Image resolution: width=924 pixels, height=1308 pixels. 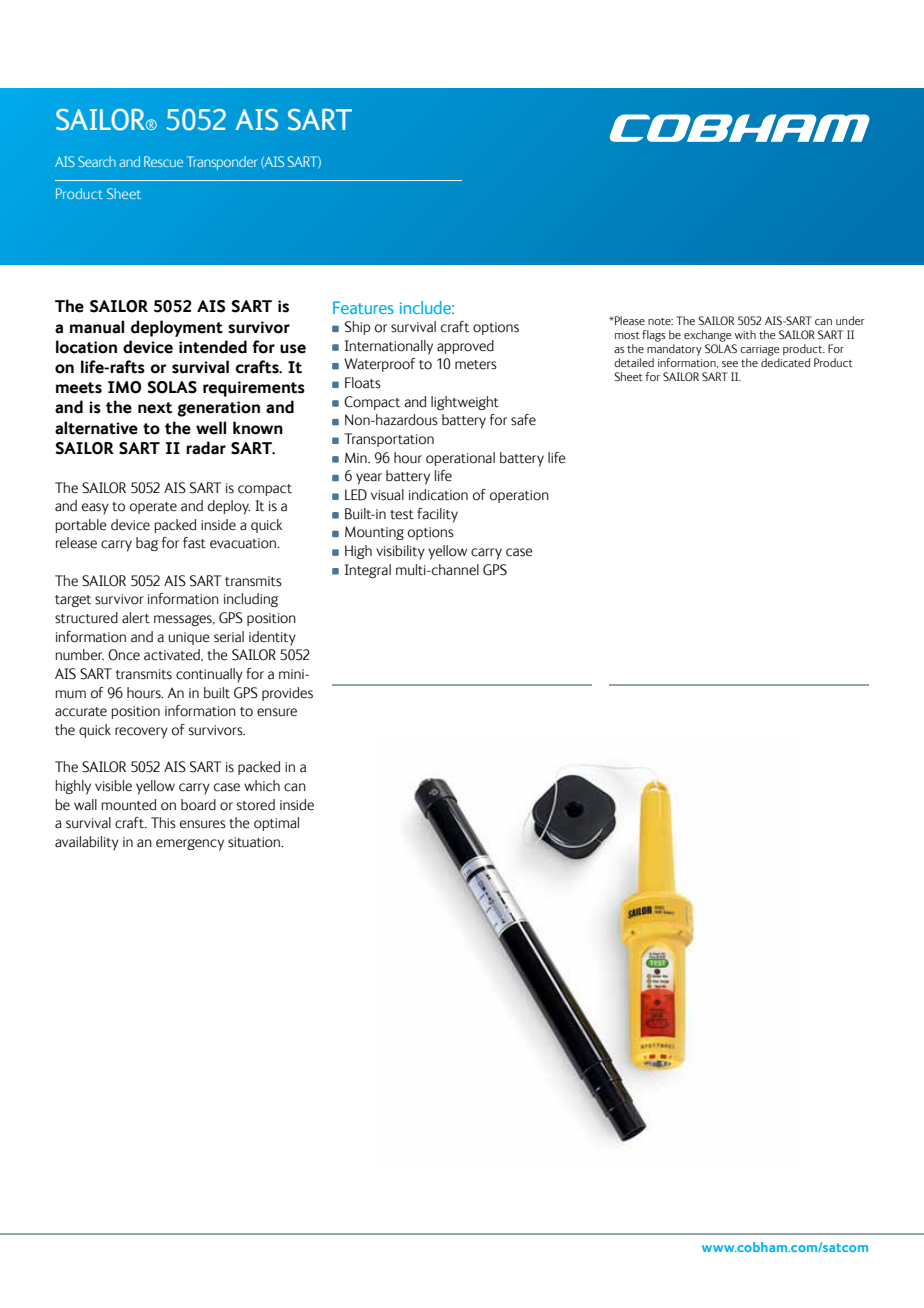 I want to click on Rescue, so click(x=163, y=161).
